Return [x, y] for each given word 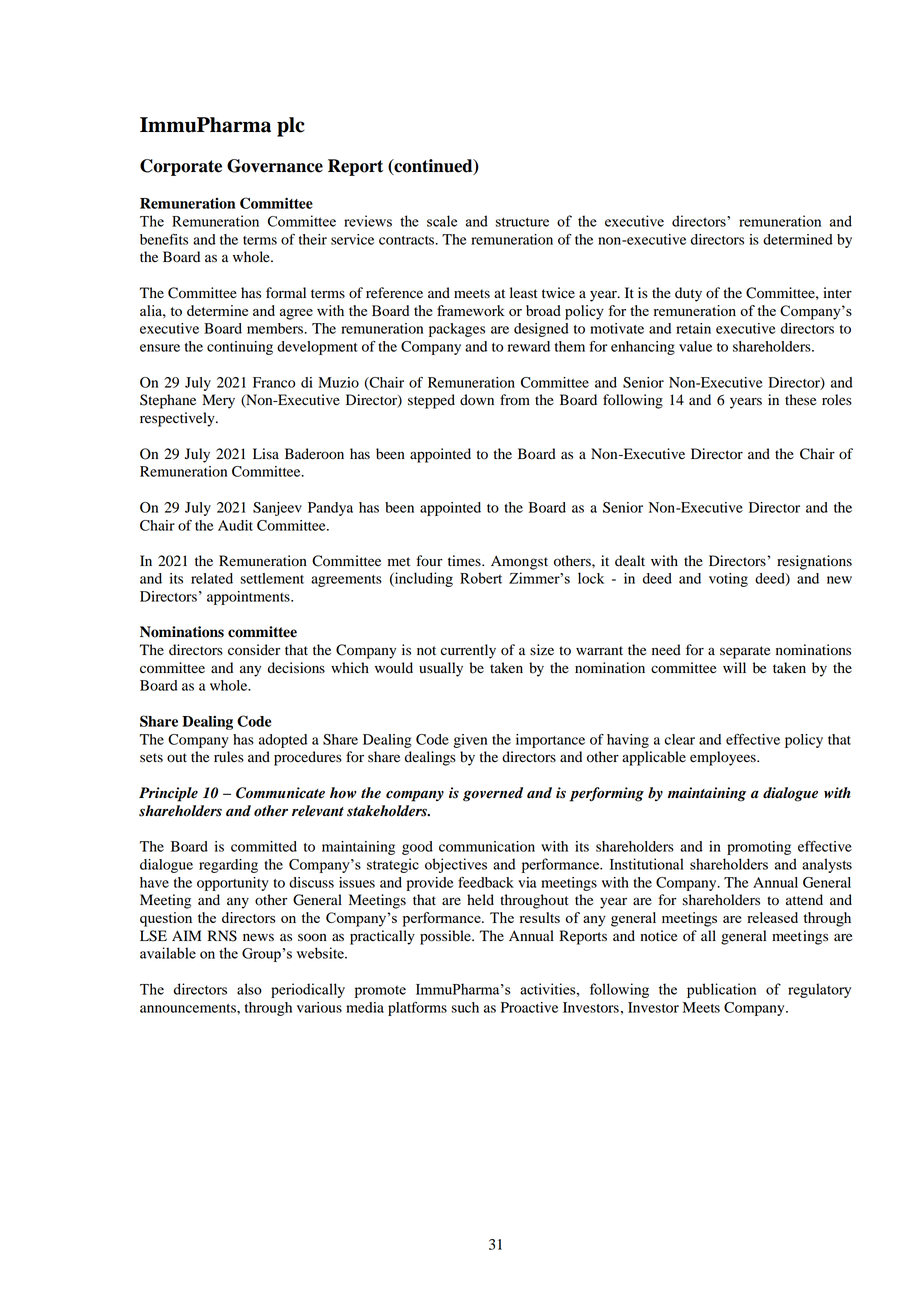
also [249, 989]
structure [522, 222]
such [465, 1007]
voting [728, 580]
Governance [275, 166]
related [212, 578]
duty [688, 294]
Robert [481, 578]
